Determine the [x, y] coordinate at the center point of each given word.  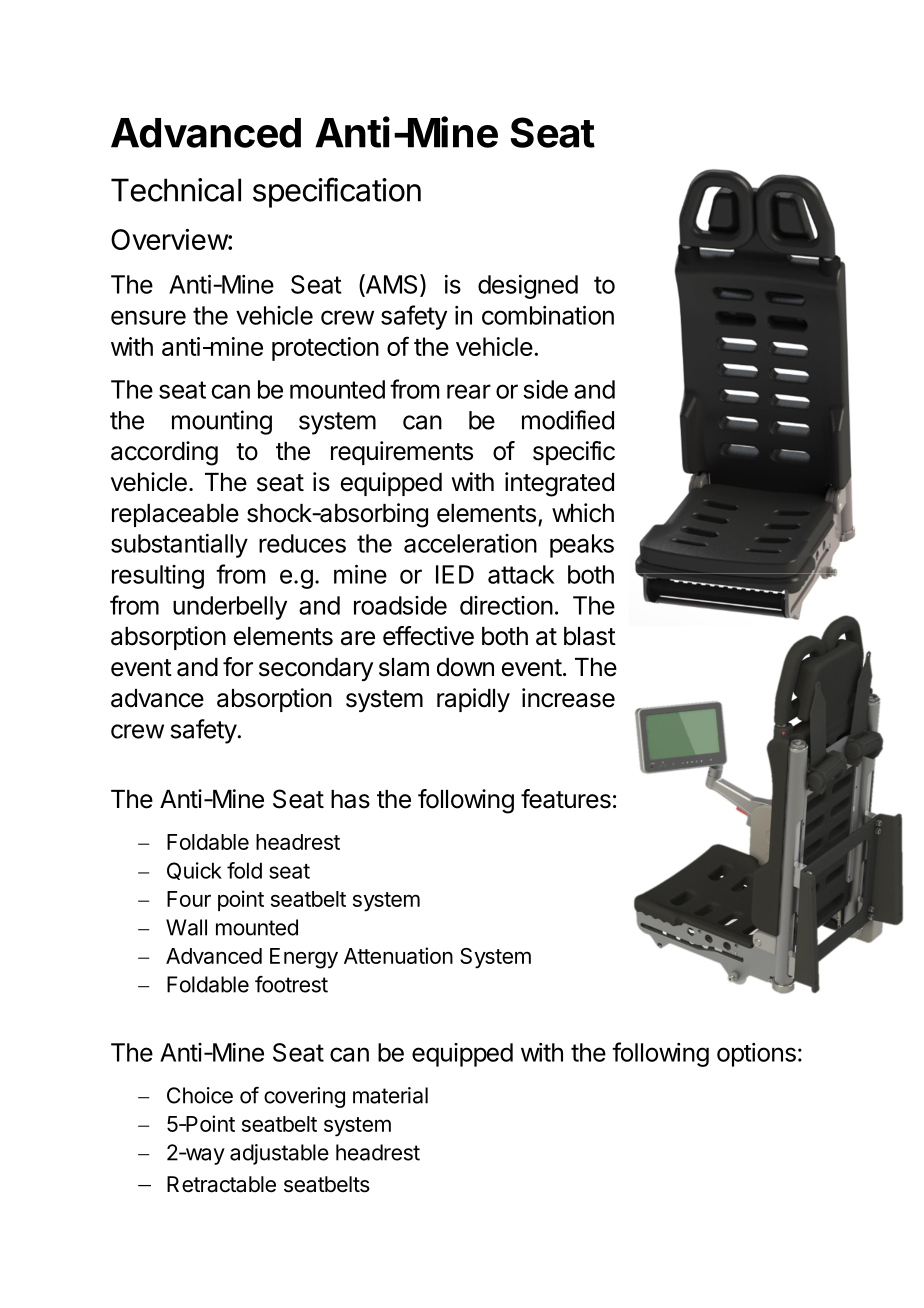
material [390, 1095]
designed [528, 287]
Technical [176, 190]
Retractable [221, 1184]
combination [548, 315]
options [756, 1055]
